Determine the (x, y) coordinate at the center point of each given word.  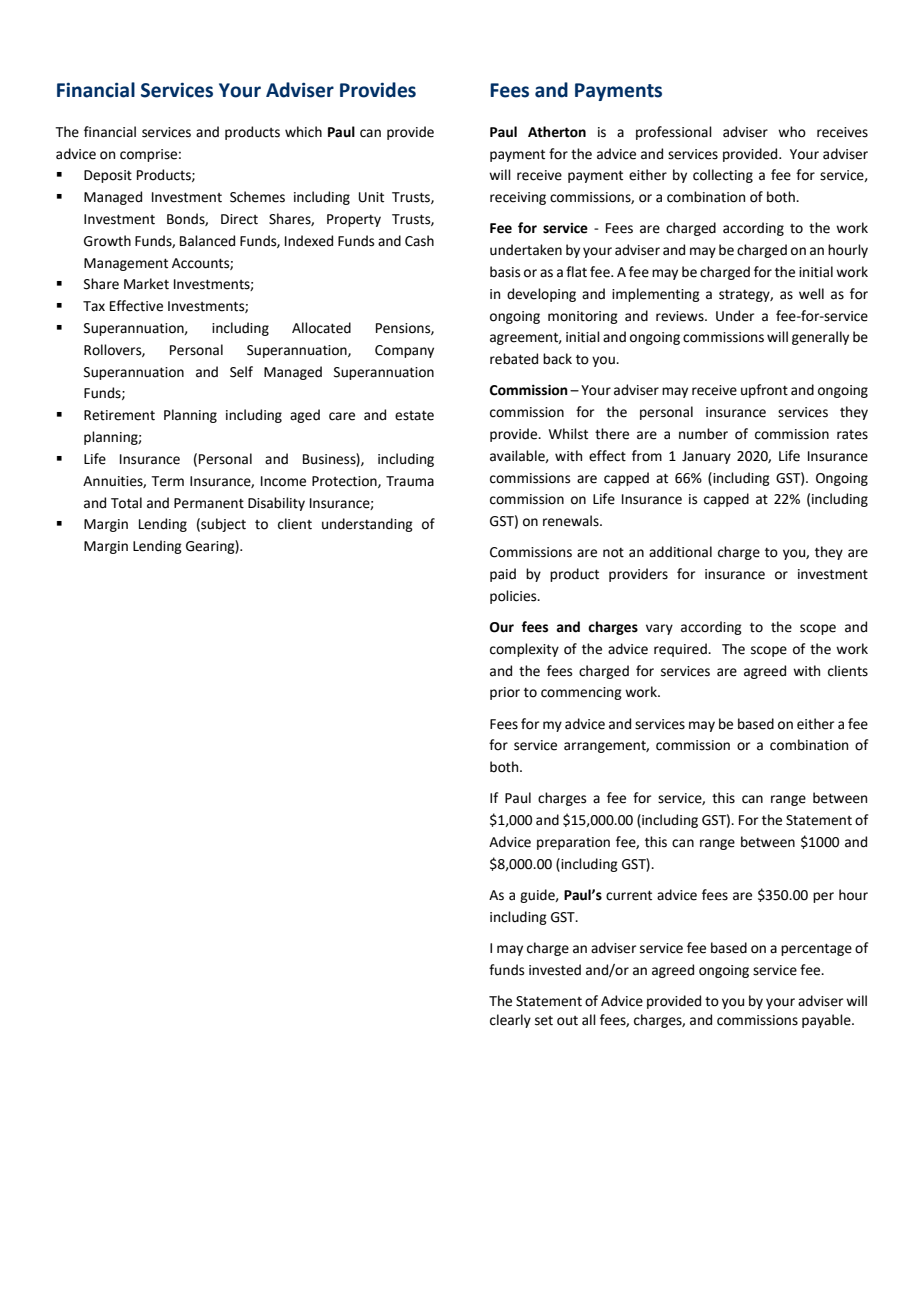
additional (680, 552)
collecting (723, 176)
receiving (518, 198)
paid (503, 575)
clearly (510, 1021)
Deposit (108, 176)
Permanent (209, 503)
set (544, 1021)
